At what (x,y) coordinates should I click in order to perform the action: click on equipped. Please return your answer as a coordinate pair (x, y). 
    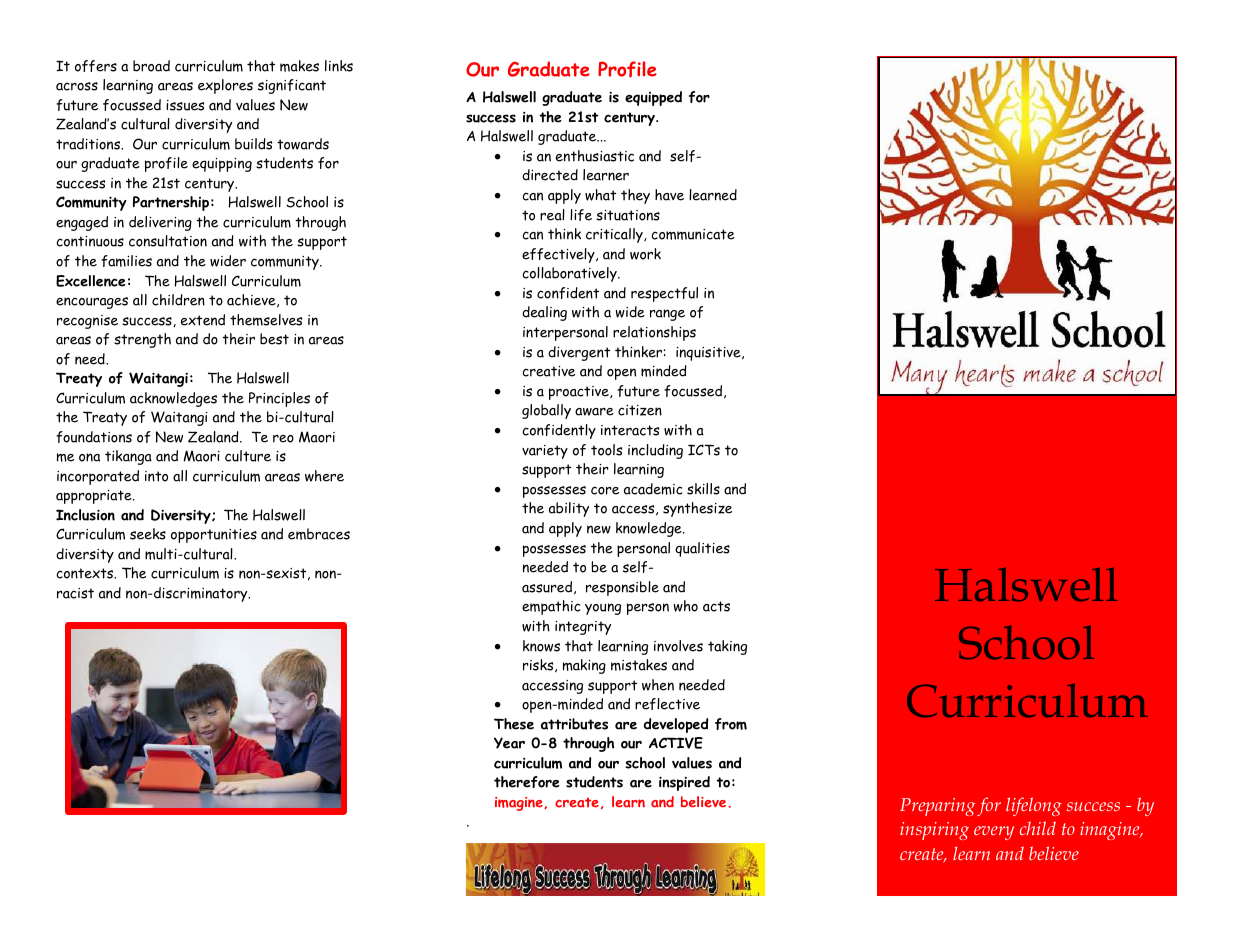
    Looking at the image, I should click on (653, 98).
